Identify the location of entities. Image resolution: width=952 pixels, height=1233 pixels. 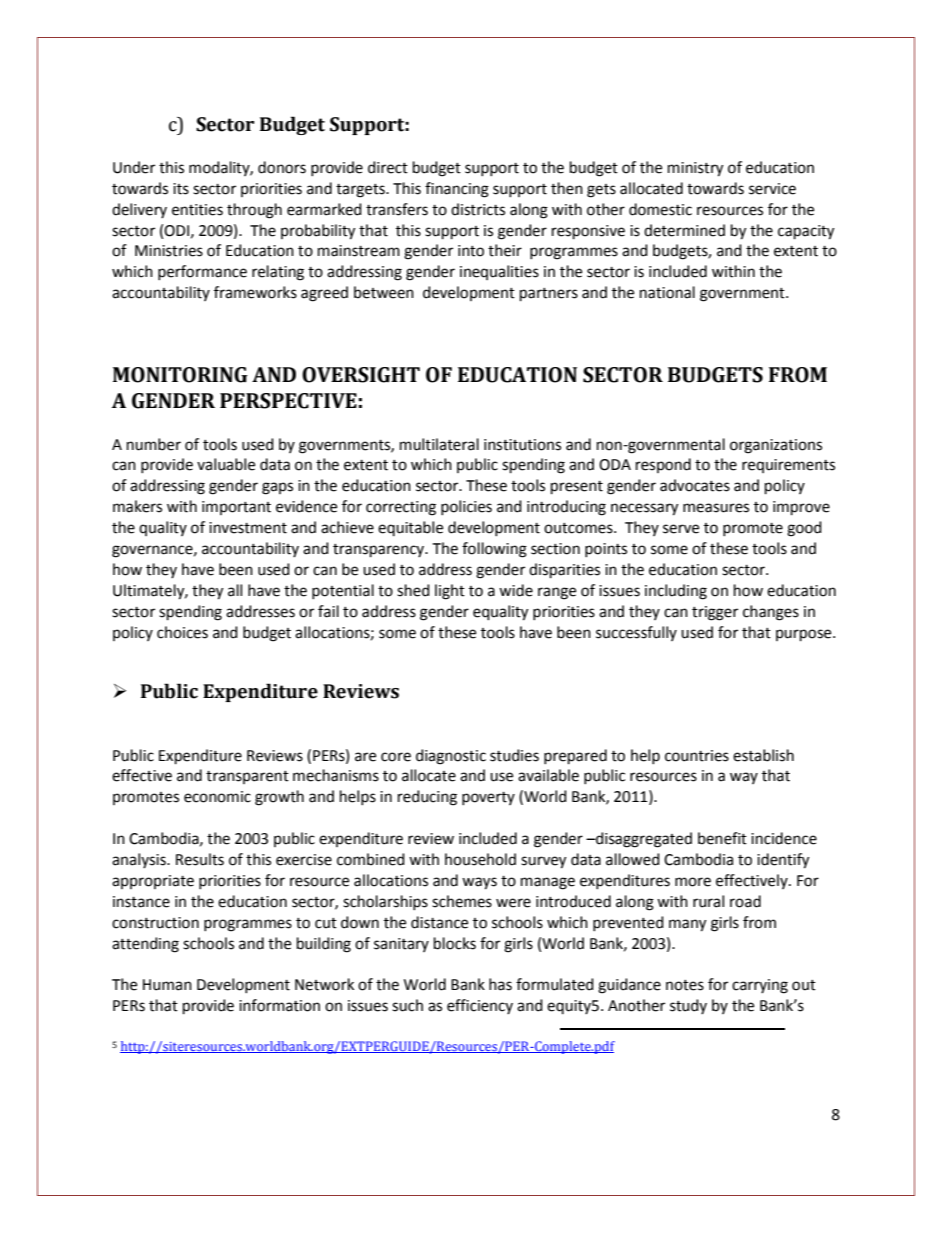
(197, 210).
